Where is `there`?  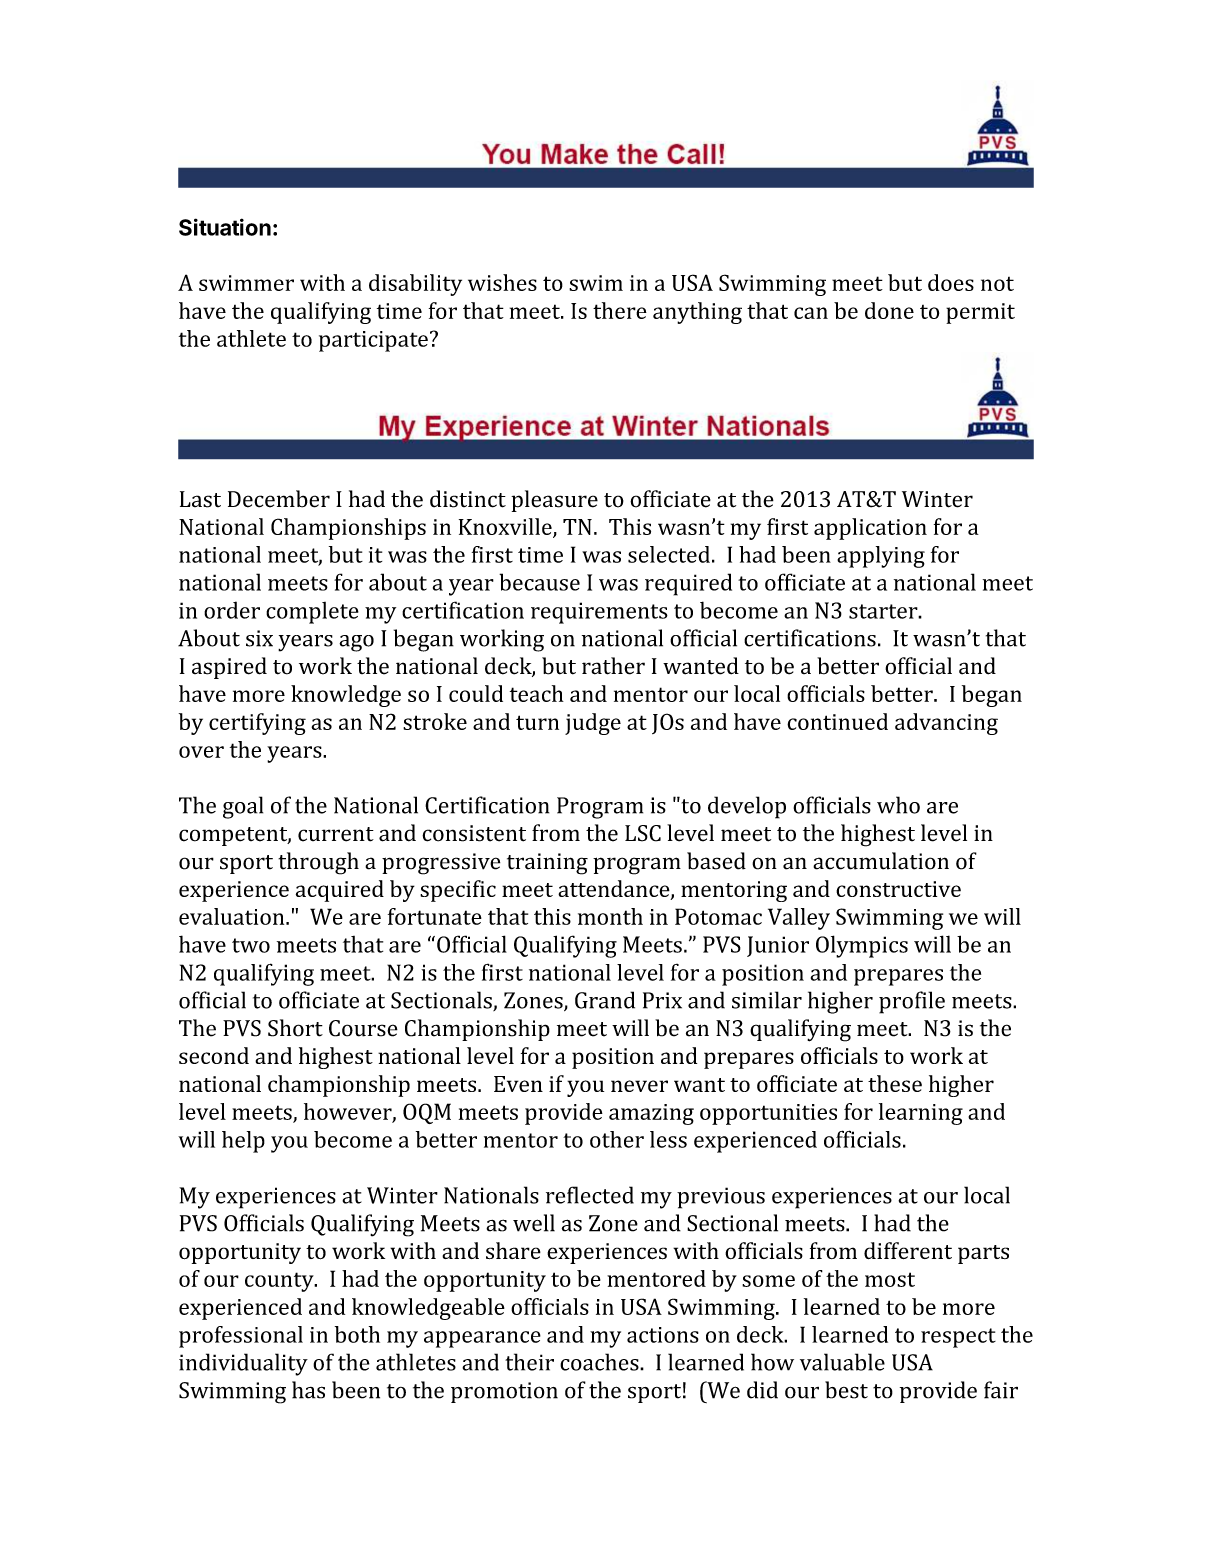 there is located at coordinates (620, 310).
